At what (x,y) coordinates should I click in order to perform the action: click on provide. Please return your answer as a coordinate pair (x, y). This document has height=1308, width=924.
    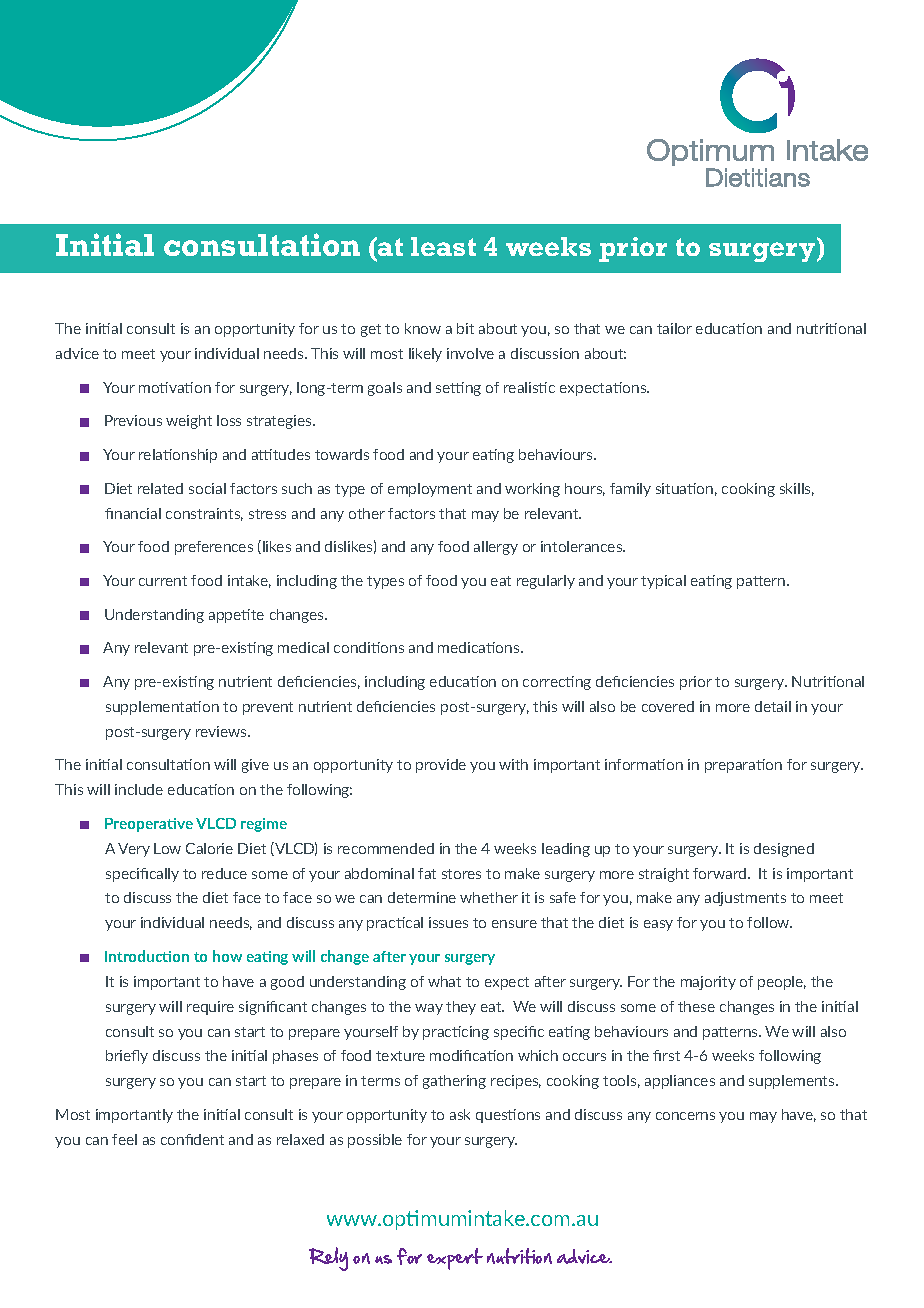
    Looking at the image, I should click on (441, 766).
